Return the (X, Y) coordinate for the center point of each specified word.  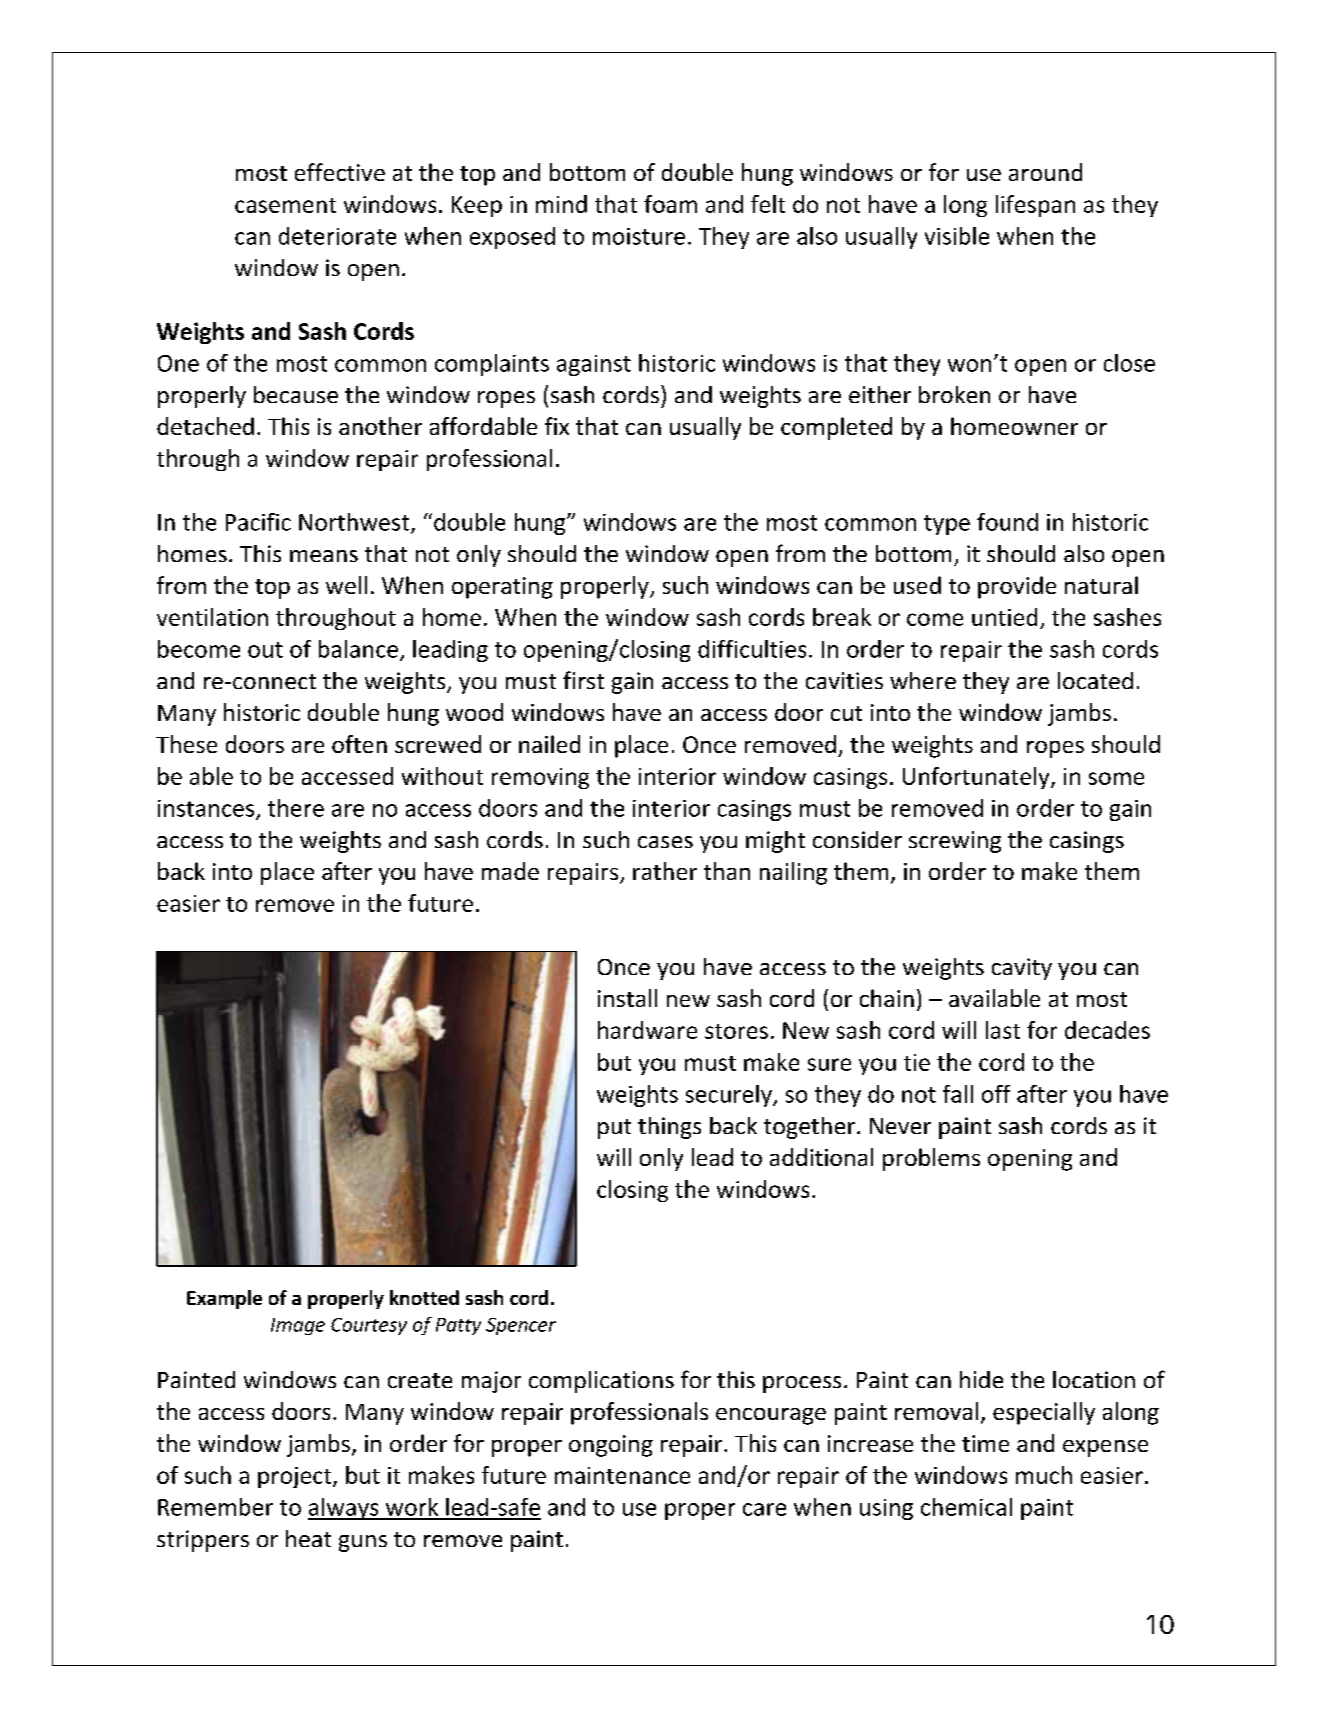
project (296, 1477)
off (996, 1094)
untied (1004, 617)
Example (224, 1299)
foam (670, 204)
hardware (647, 1030)
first (583, 680)
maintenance (622, 1475)
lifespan (1035, 206)
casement (285, 205)
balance (358, 649)
